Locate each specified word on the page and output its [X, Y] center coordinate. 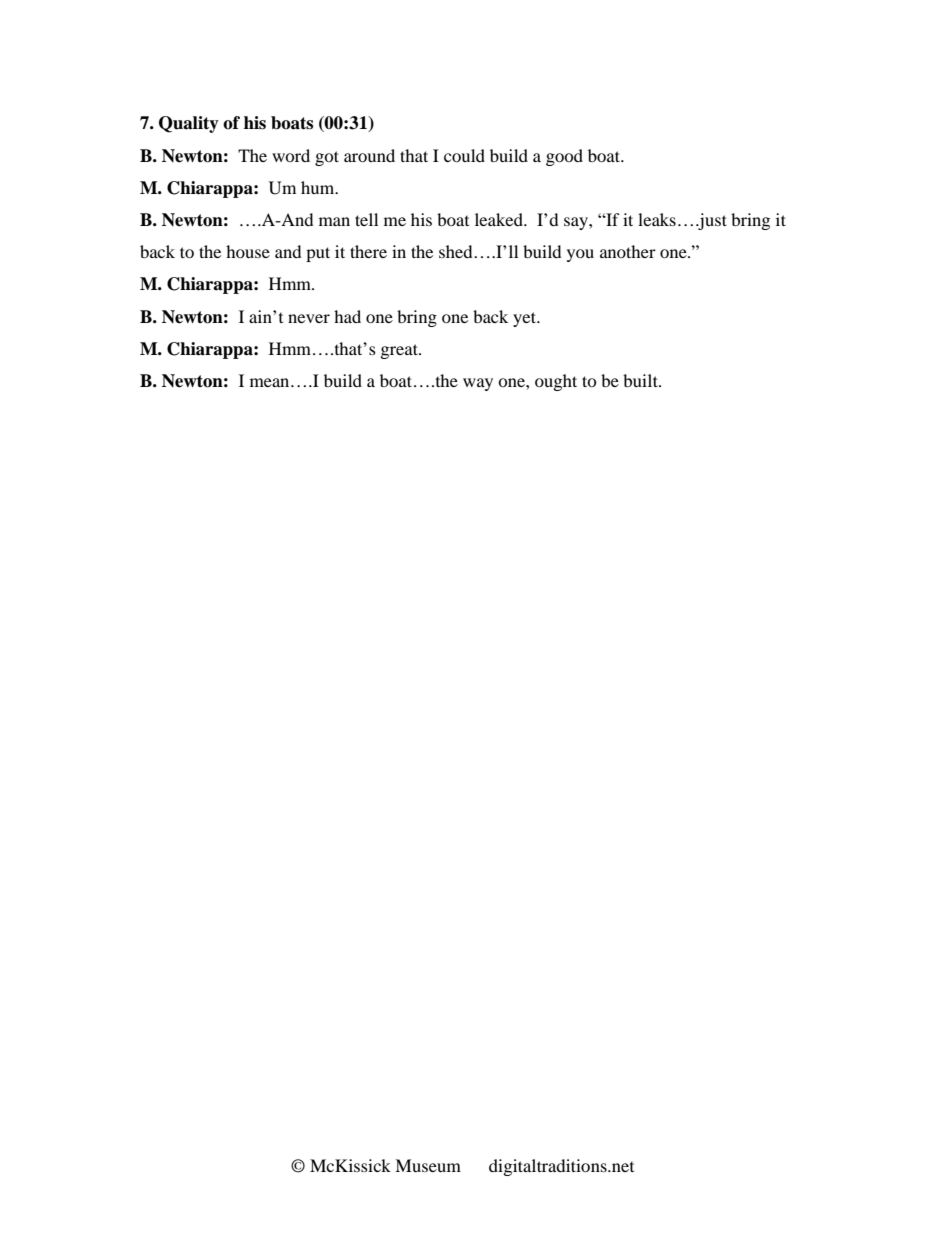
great [400, 351]
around [369, 155]
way [478, 384]
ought [556, 382]
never [309, 318]
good [564, 157]
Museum [428, 1165]
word [291, 155]
